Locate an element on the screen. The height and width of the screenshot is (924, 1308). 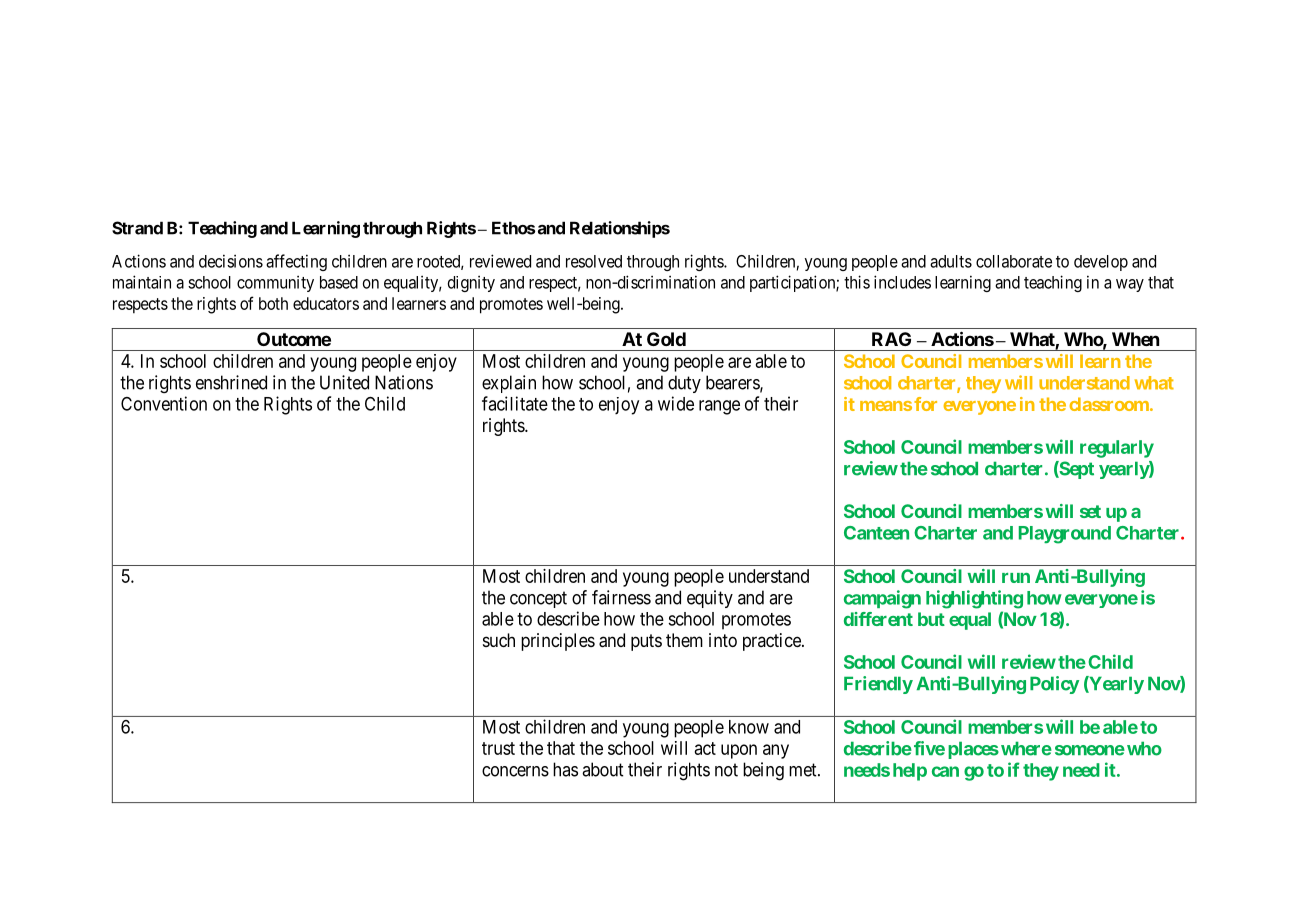
about is located at coordinates (602, 769).
